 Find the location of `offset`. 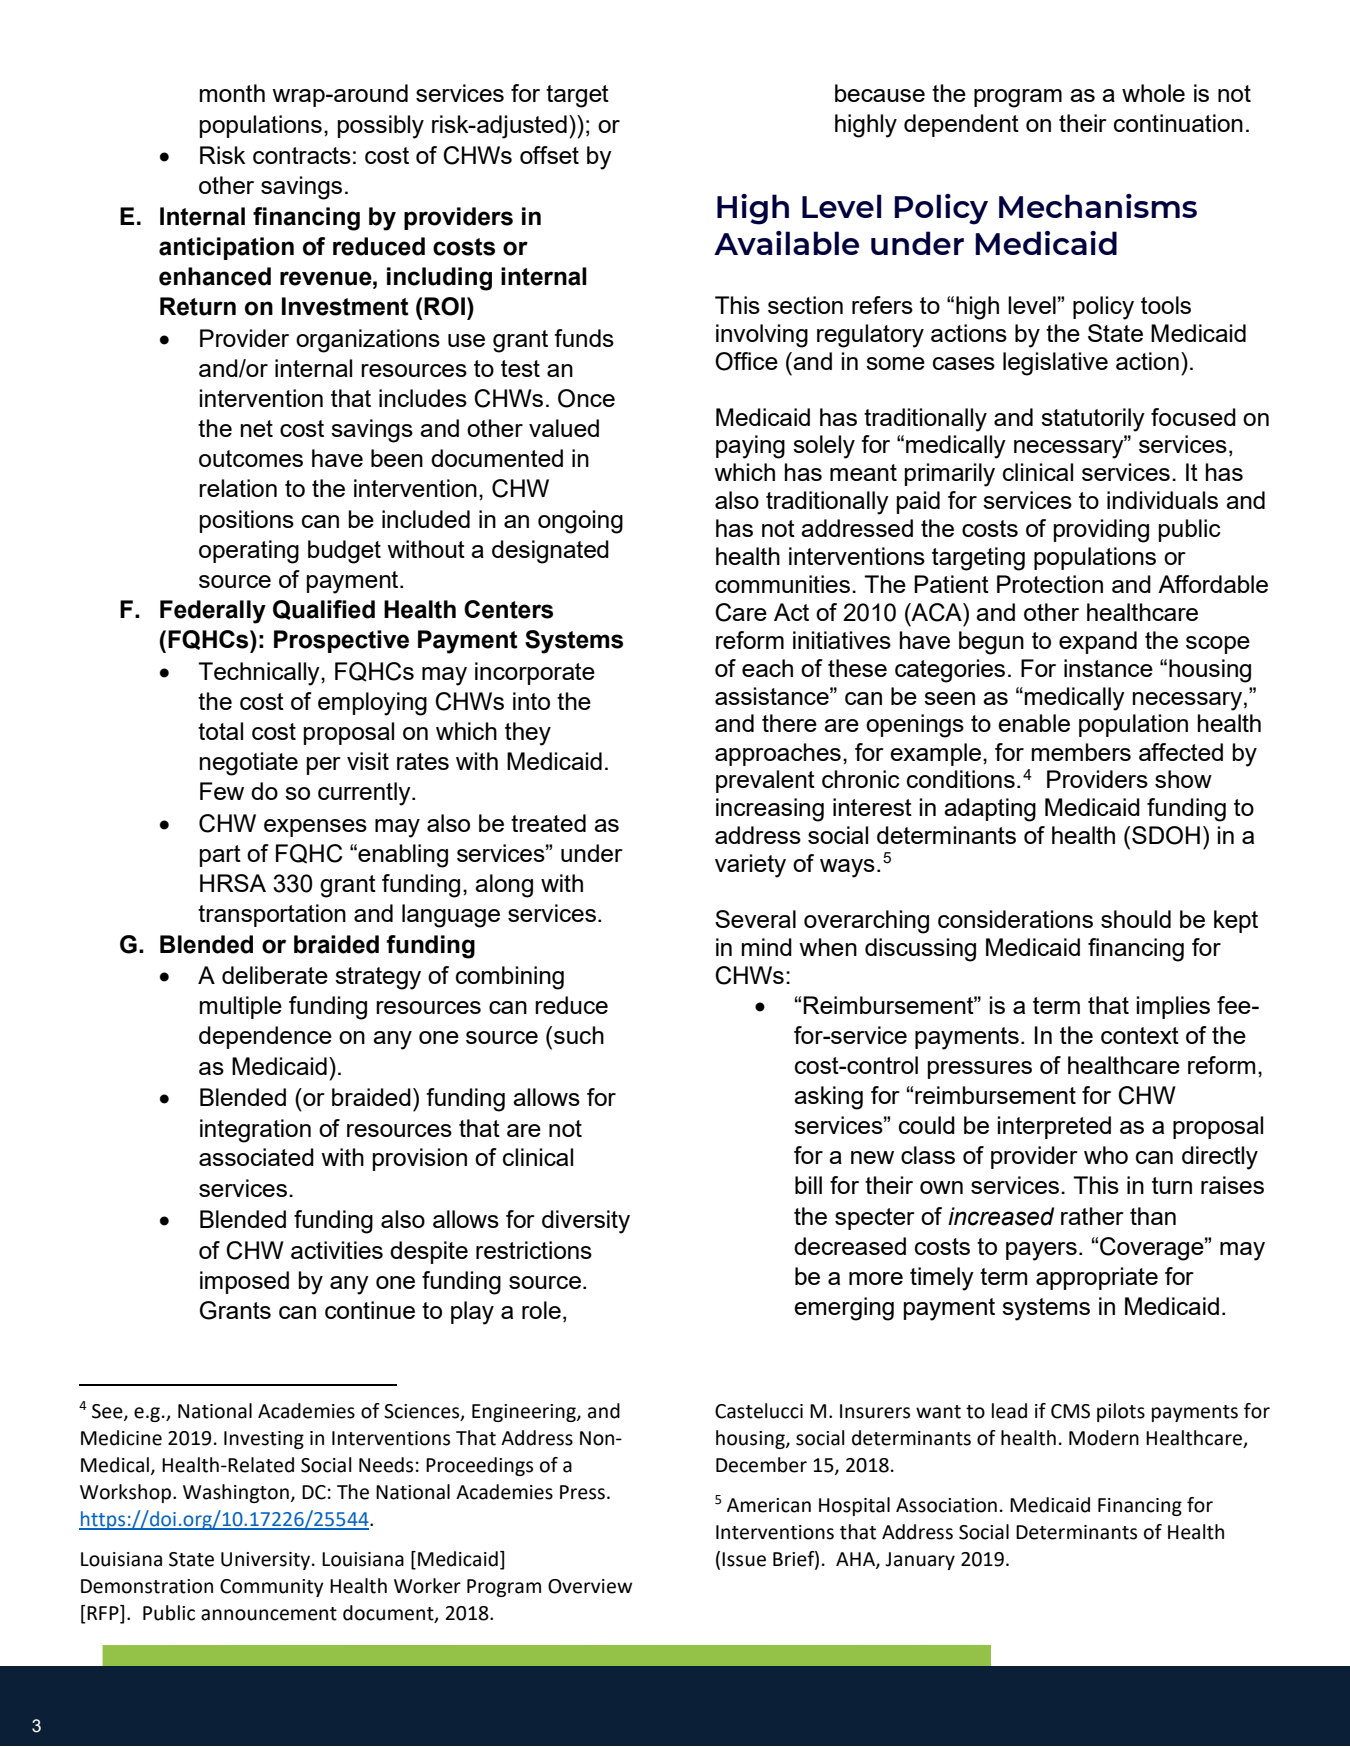

offset is located at coordinates (549, 155).
